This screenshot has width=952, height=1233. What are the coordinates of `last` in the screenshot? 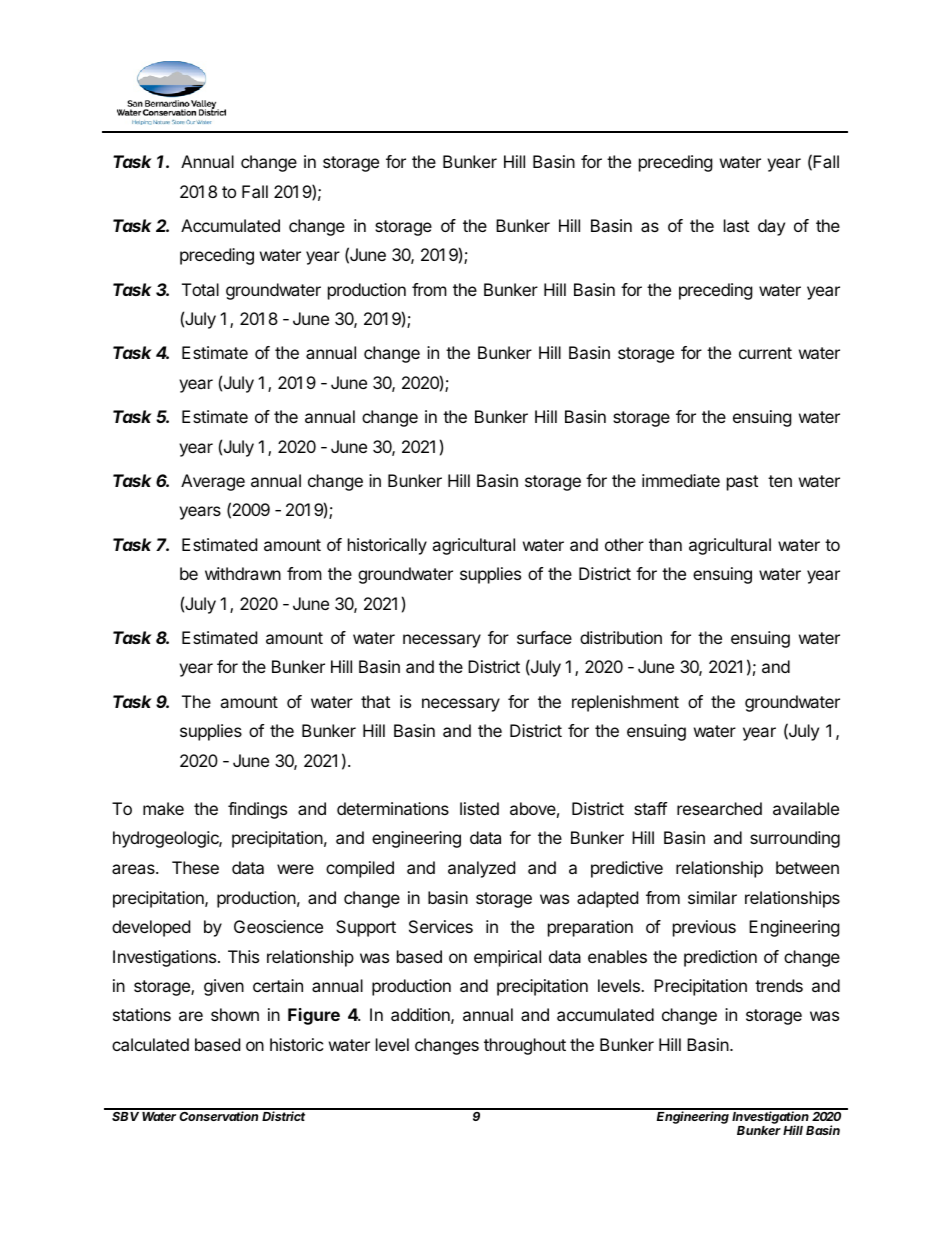 It's located at (736, 225).
